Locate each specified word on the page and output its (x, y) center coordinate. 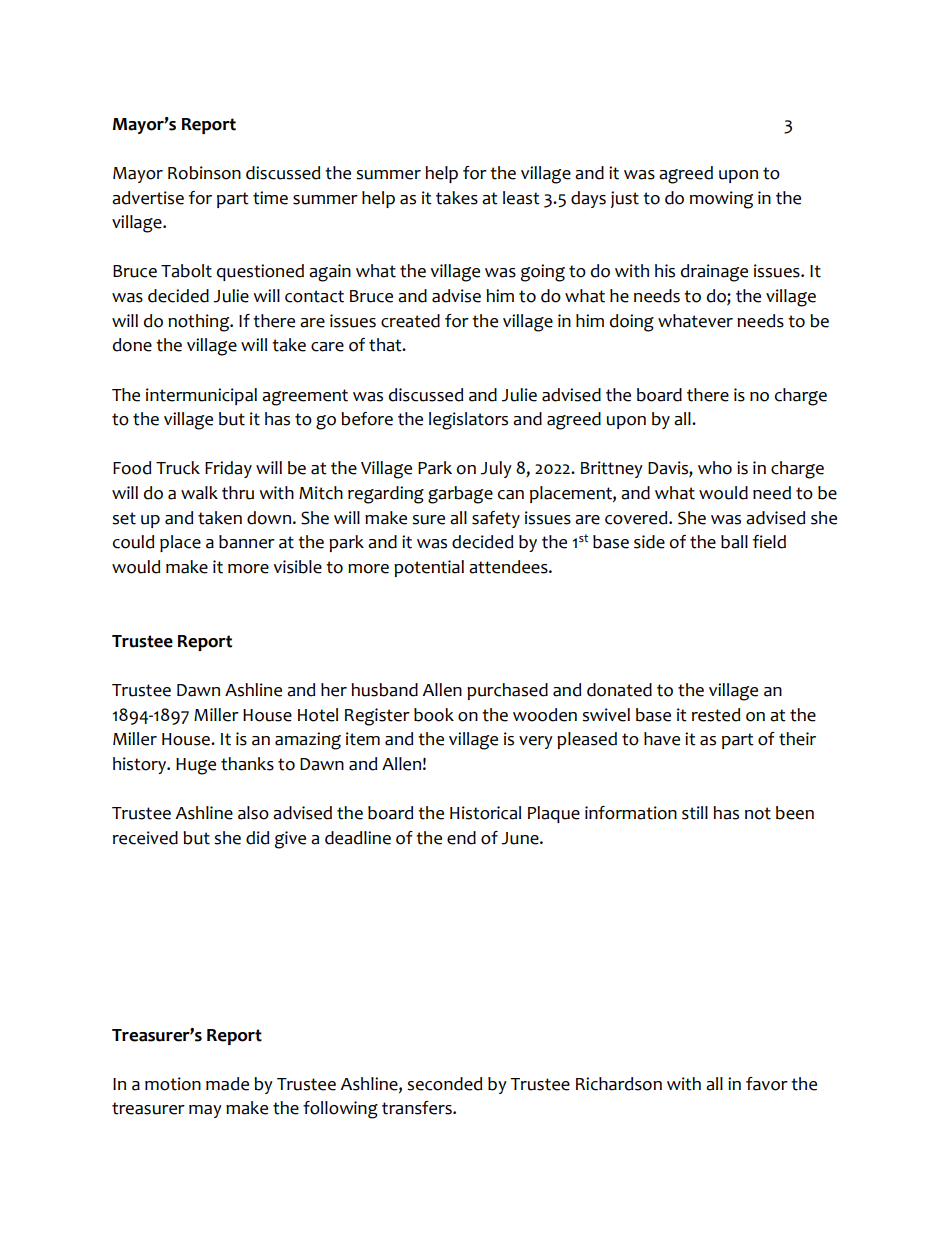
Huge (196, 766)
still (695, 813)
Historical (485, 813)
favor (767, 1084)
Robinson (204, 173)
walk (199, 493)
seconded (444, 1084)
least (521, 198)
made (227, 1084)
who (715, 468)
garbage (460, 495)
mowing (721, 200)
